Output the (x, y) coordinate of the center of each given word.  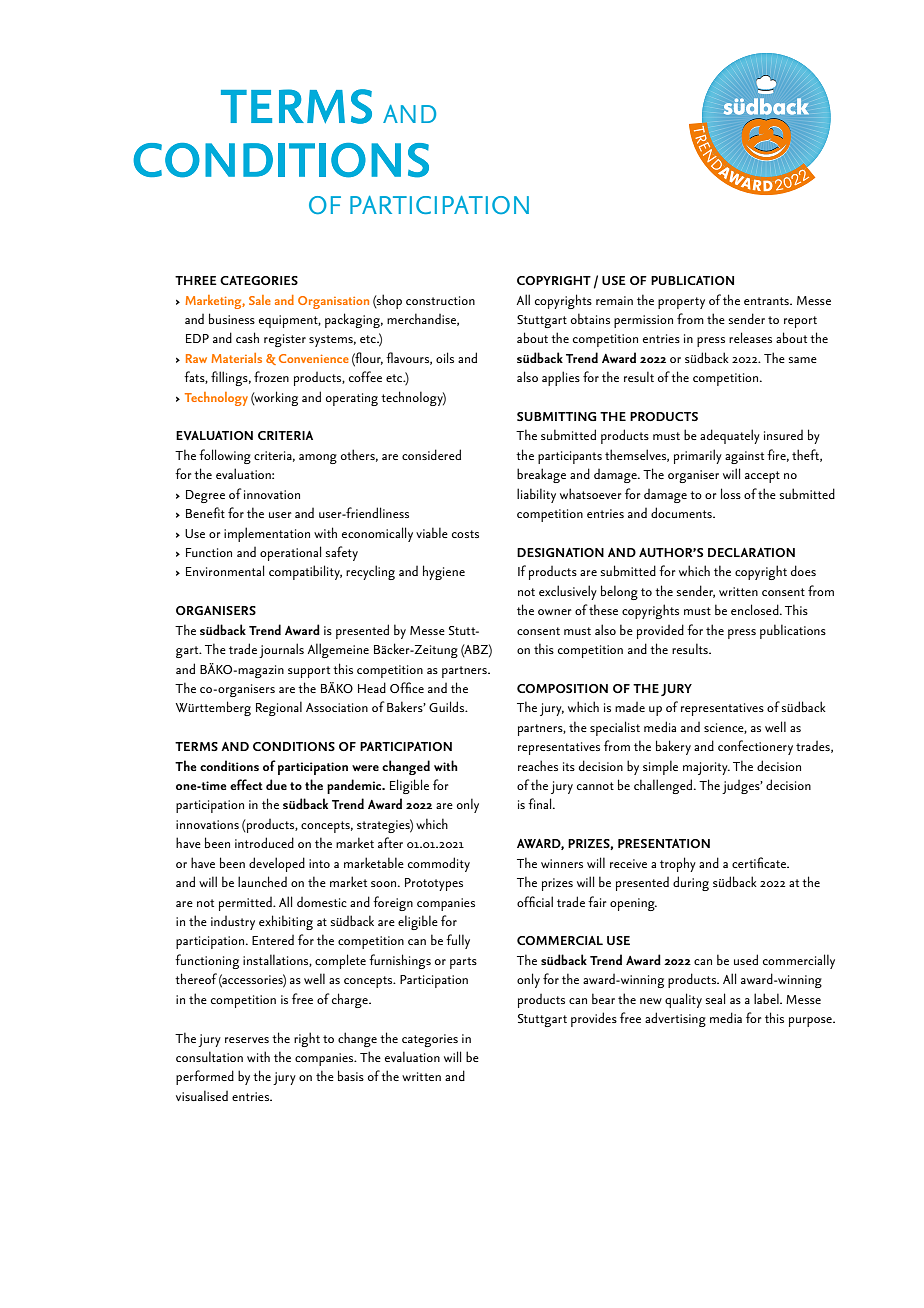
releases (750, 337)
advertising (675, 1019)
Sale (260, 300)
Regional (279, 708)
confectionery (755, 747)
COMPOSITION (562, 688)
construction (440, 300)
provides (594, 1019)
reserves (247, 1040)
